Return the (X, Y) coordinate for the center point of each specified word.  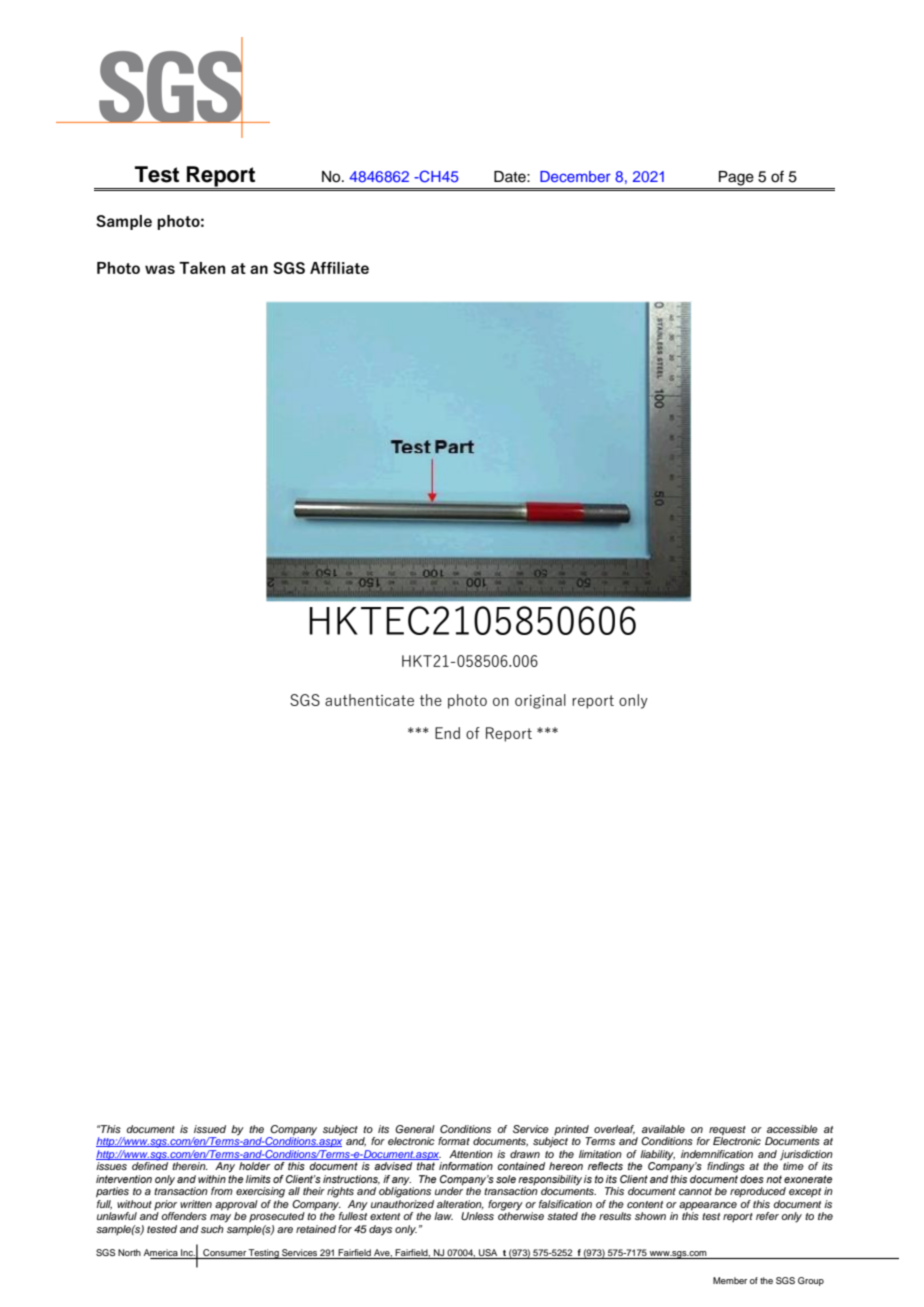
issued (210, 1129)
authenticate (369, 700)
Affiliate (339, 268)
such (212, 1229)
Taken (202, 268)
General (415, 1129)
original (540, 701)
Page (736, 178)
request (727, 1130)
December (575, 176)
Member (730, 1280)
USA (488, 1254)
